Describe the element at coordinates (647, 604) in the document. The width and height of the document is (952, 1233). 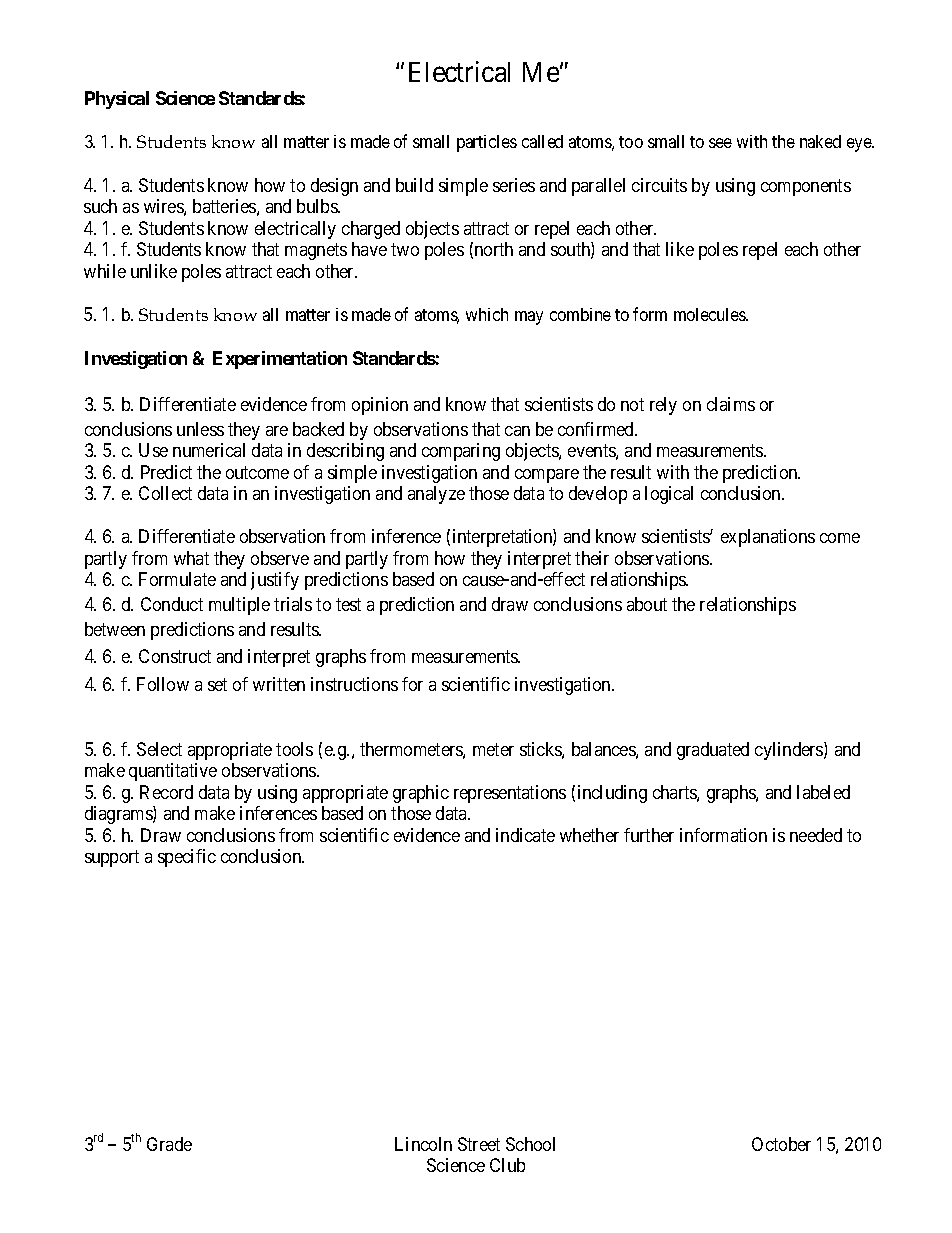
I see `about` at that location.
